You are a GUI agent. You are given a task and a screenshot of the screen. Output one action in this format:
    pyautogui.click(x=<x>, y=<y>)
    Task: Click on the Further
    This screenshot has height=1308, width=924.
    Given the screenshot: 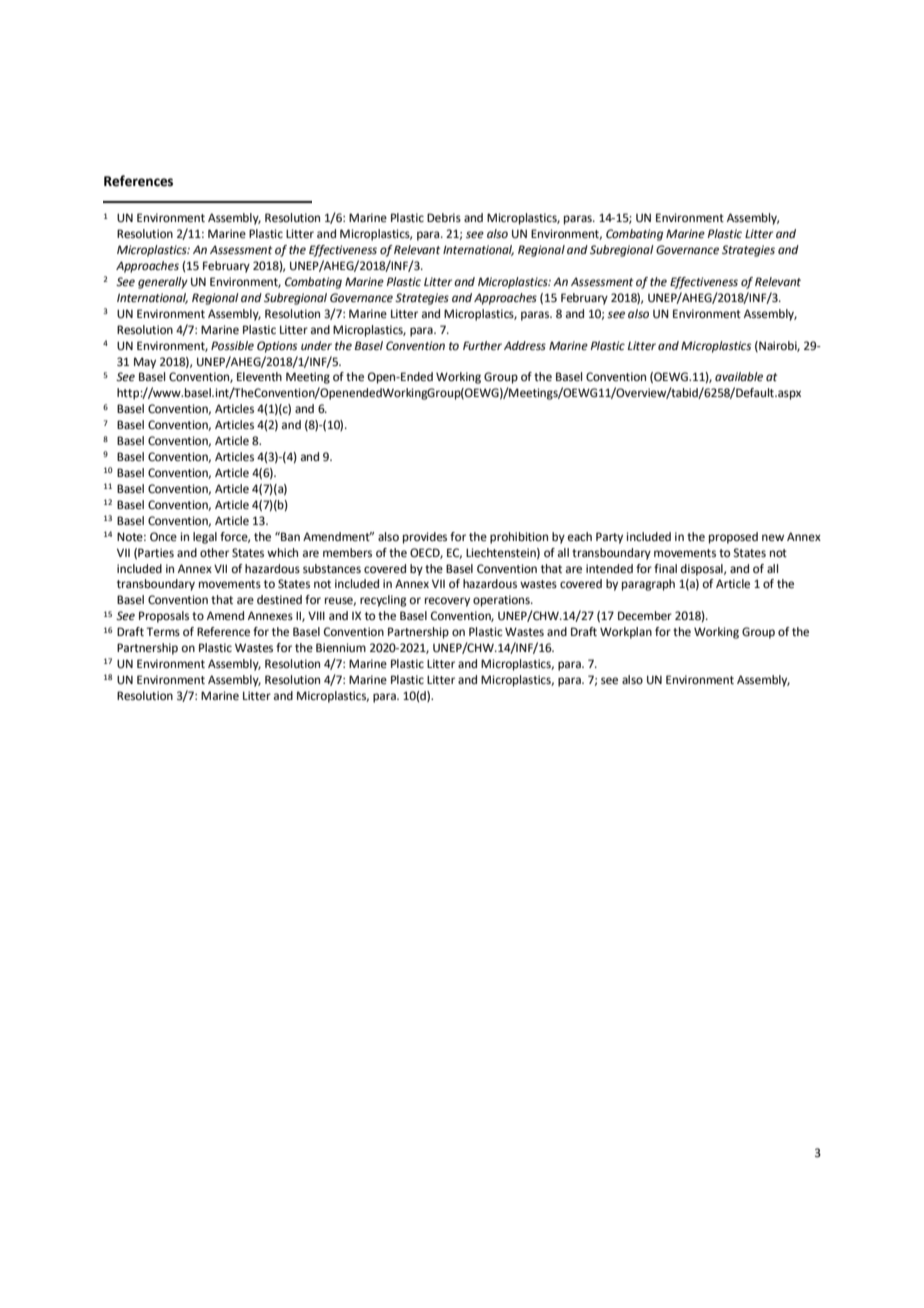 What is the action you would take?
    pyautogui.click(x=482, y=346)
